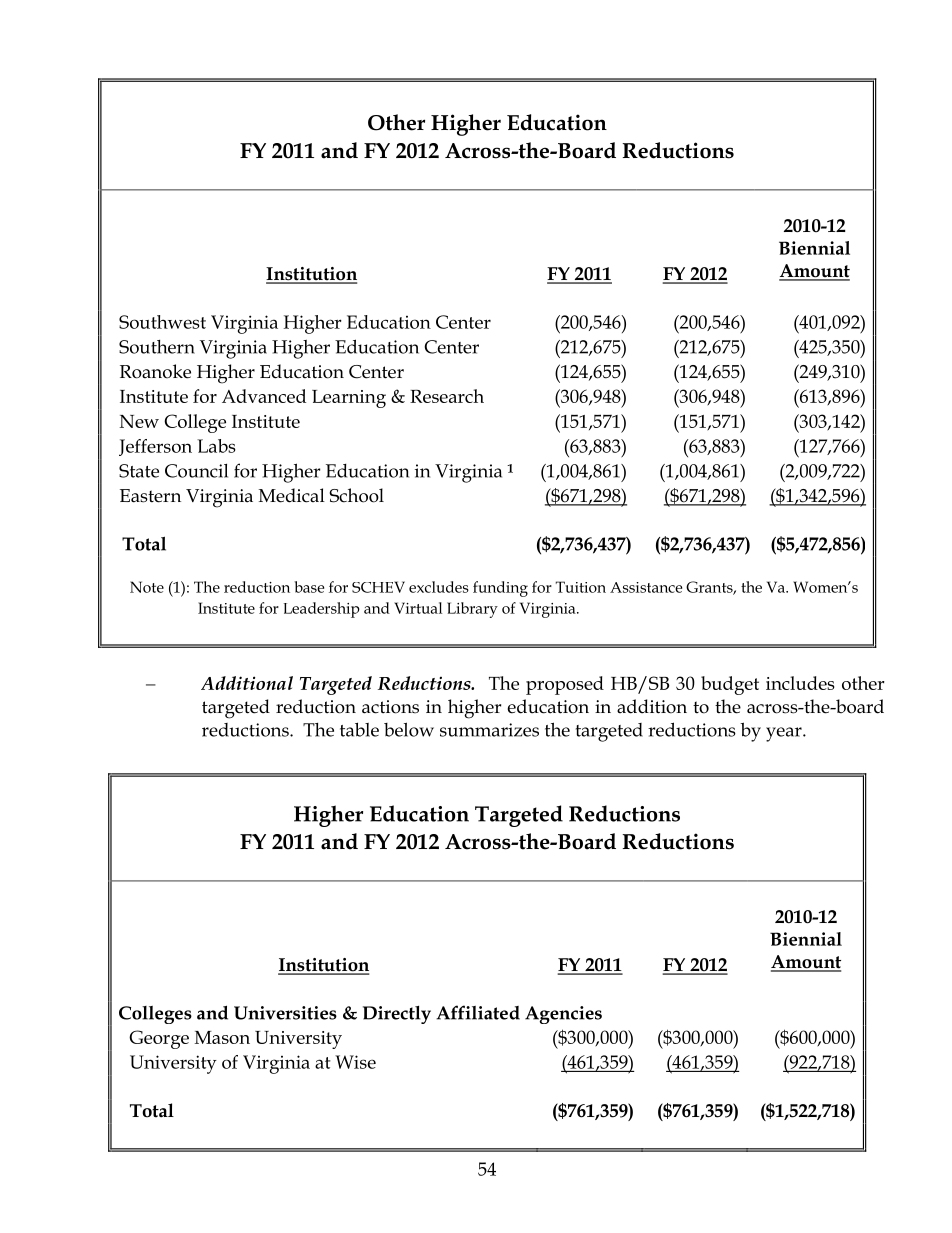 This screenshot has width=952, height=1233. Describe the element at coordinates (359, 729) in the screenshot. I see `table` at that location.
